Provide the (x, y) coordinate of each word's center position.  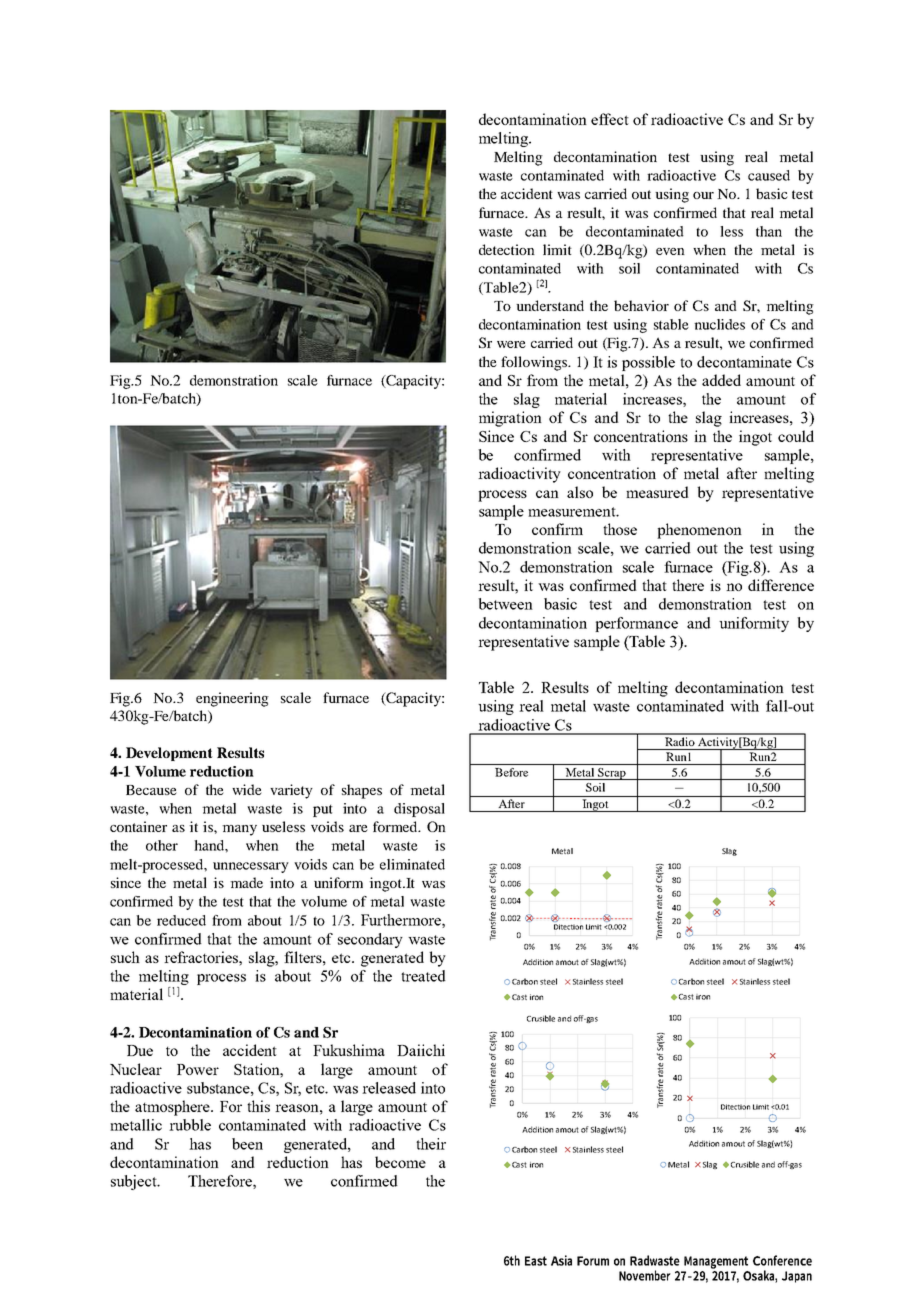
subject (135, 1182)
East (536, 1261)
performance (636, 624)
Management (716, 1262)
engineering (232, 699)
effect (610, 119)
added (721, 380)
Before (511, 772)
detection (507, 249)
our (703, 195)
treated (423, 976)
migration (510, 419)
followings (535, 363)
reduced (181, 920)
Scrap (612, 774)
